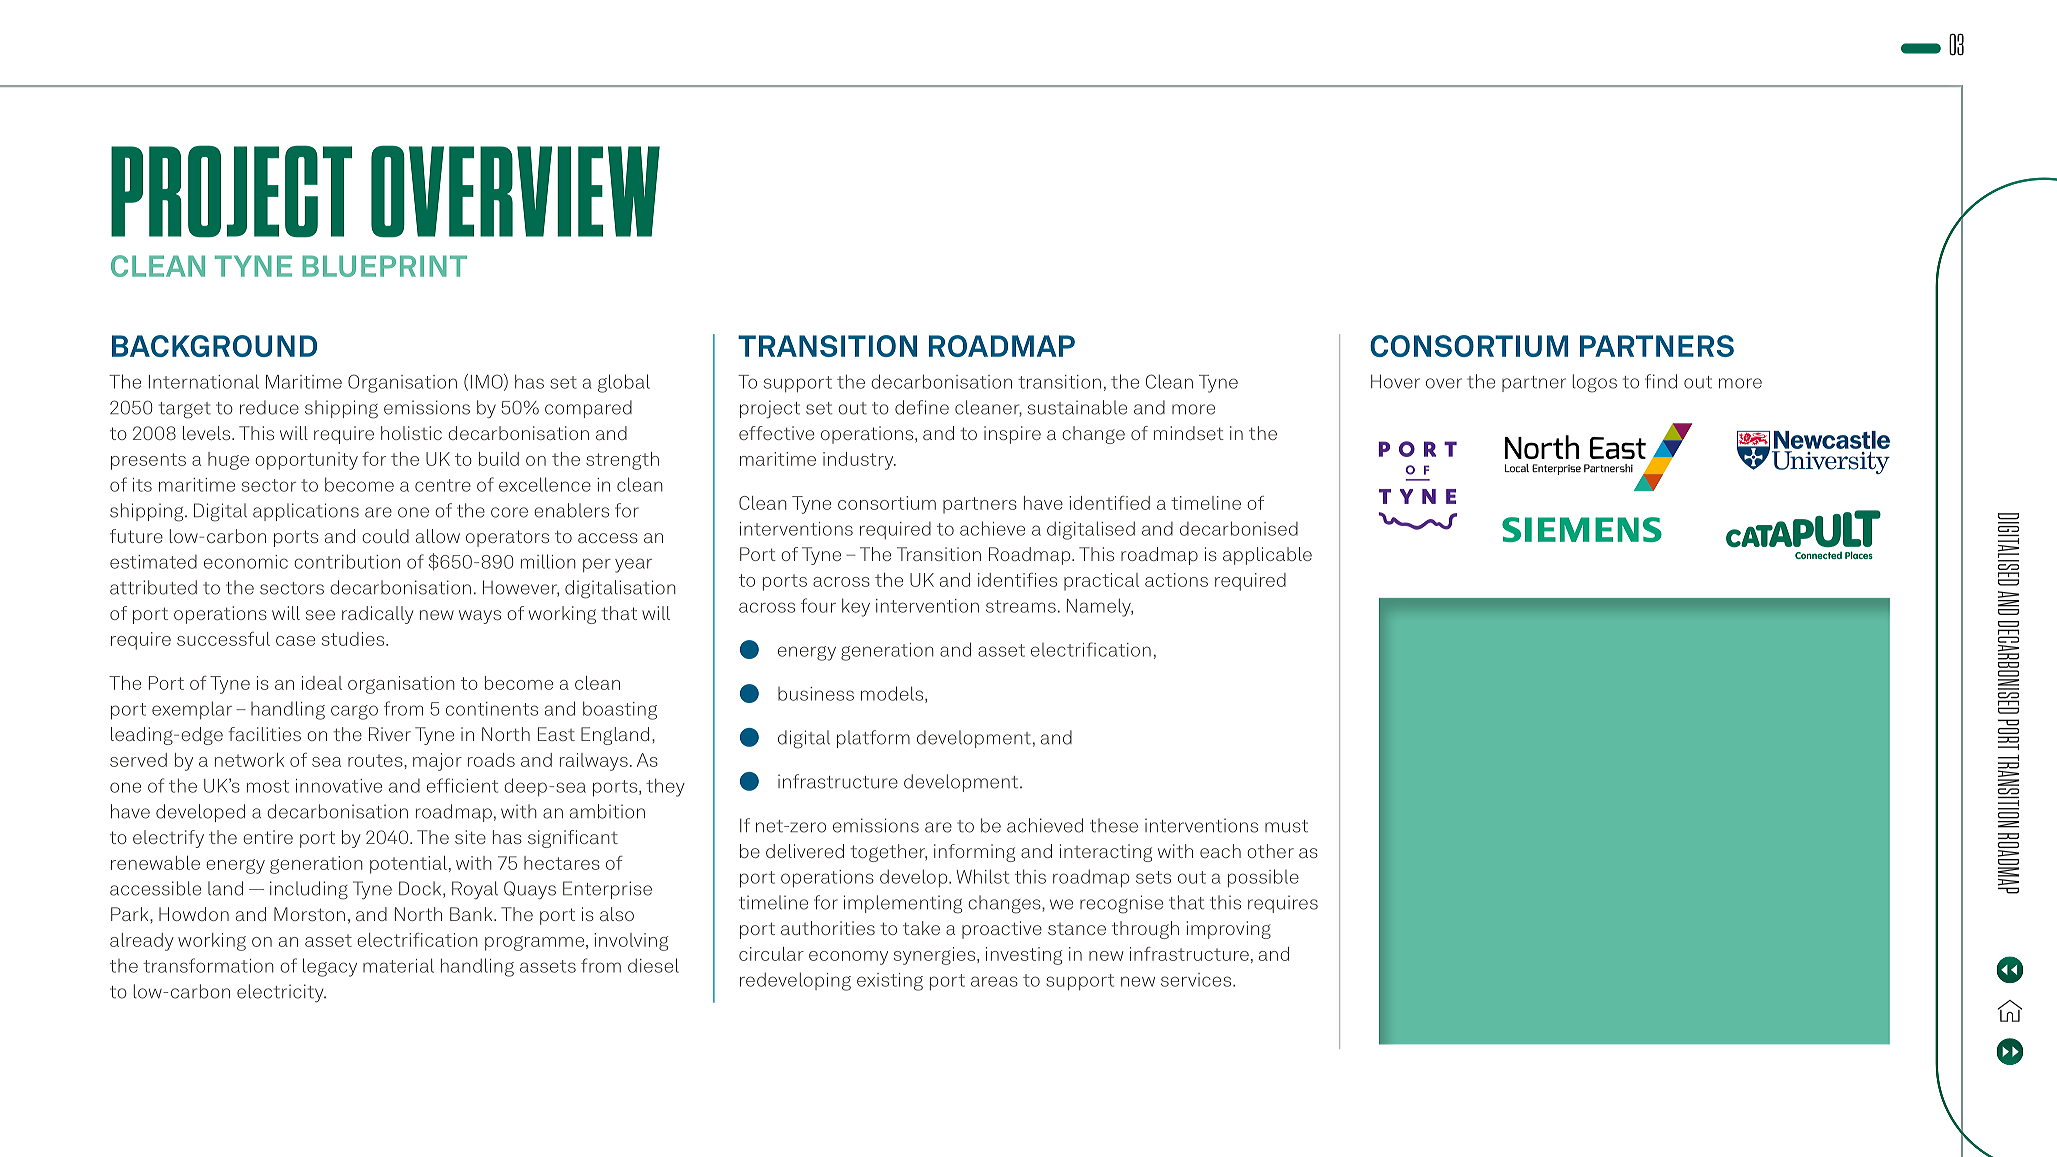 This page has height=1157, width=2057. I want to click on legacy, so click(330, 967).
